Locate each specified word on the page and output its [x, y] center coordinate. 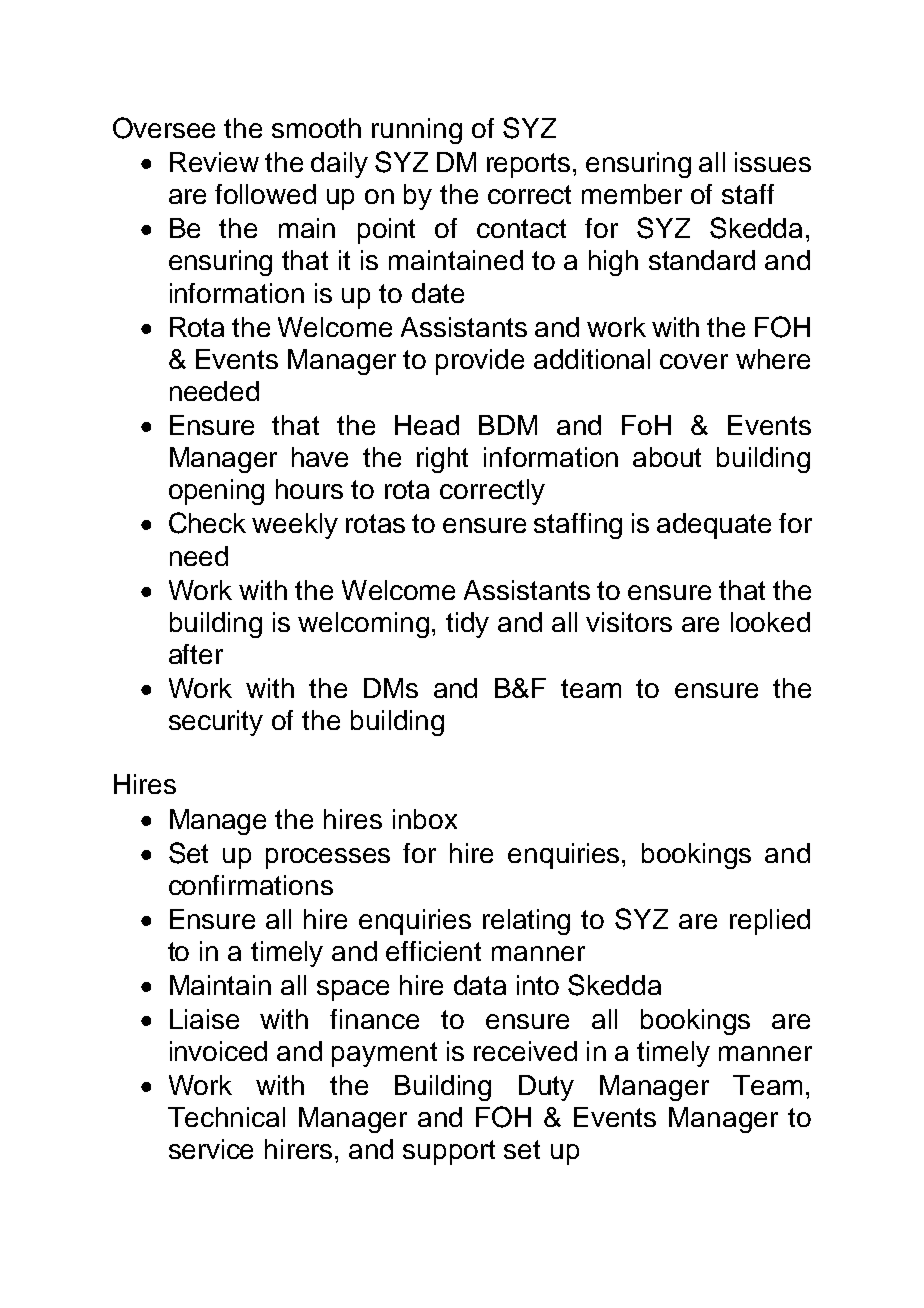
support [449, 1152]
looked [770, 622]
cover [694, 361]
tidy [467, 625]
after [196, 654]
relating [526, 922]
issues [773, 162]
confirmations [251, 885]
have [320, 457]
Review [214, 162]
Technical [226, 1117]
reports [528, 165]
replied [770, 922]
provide [480, 362]
